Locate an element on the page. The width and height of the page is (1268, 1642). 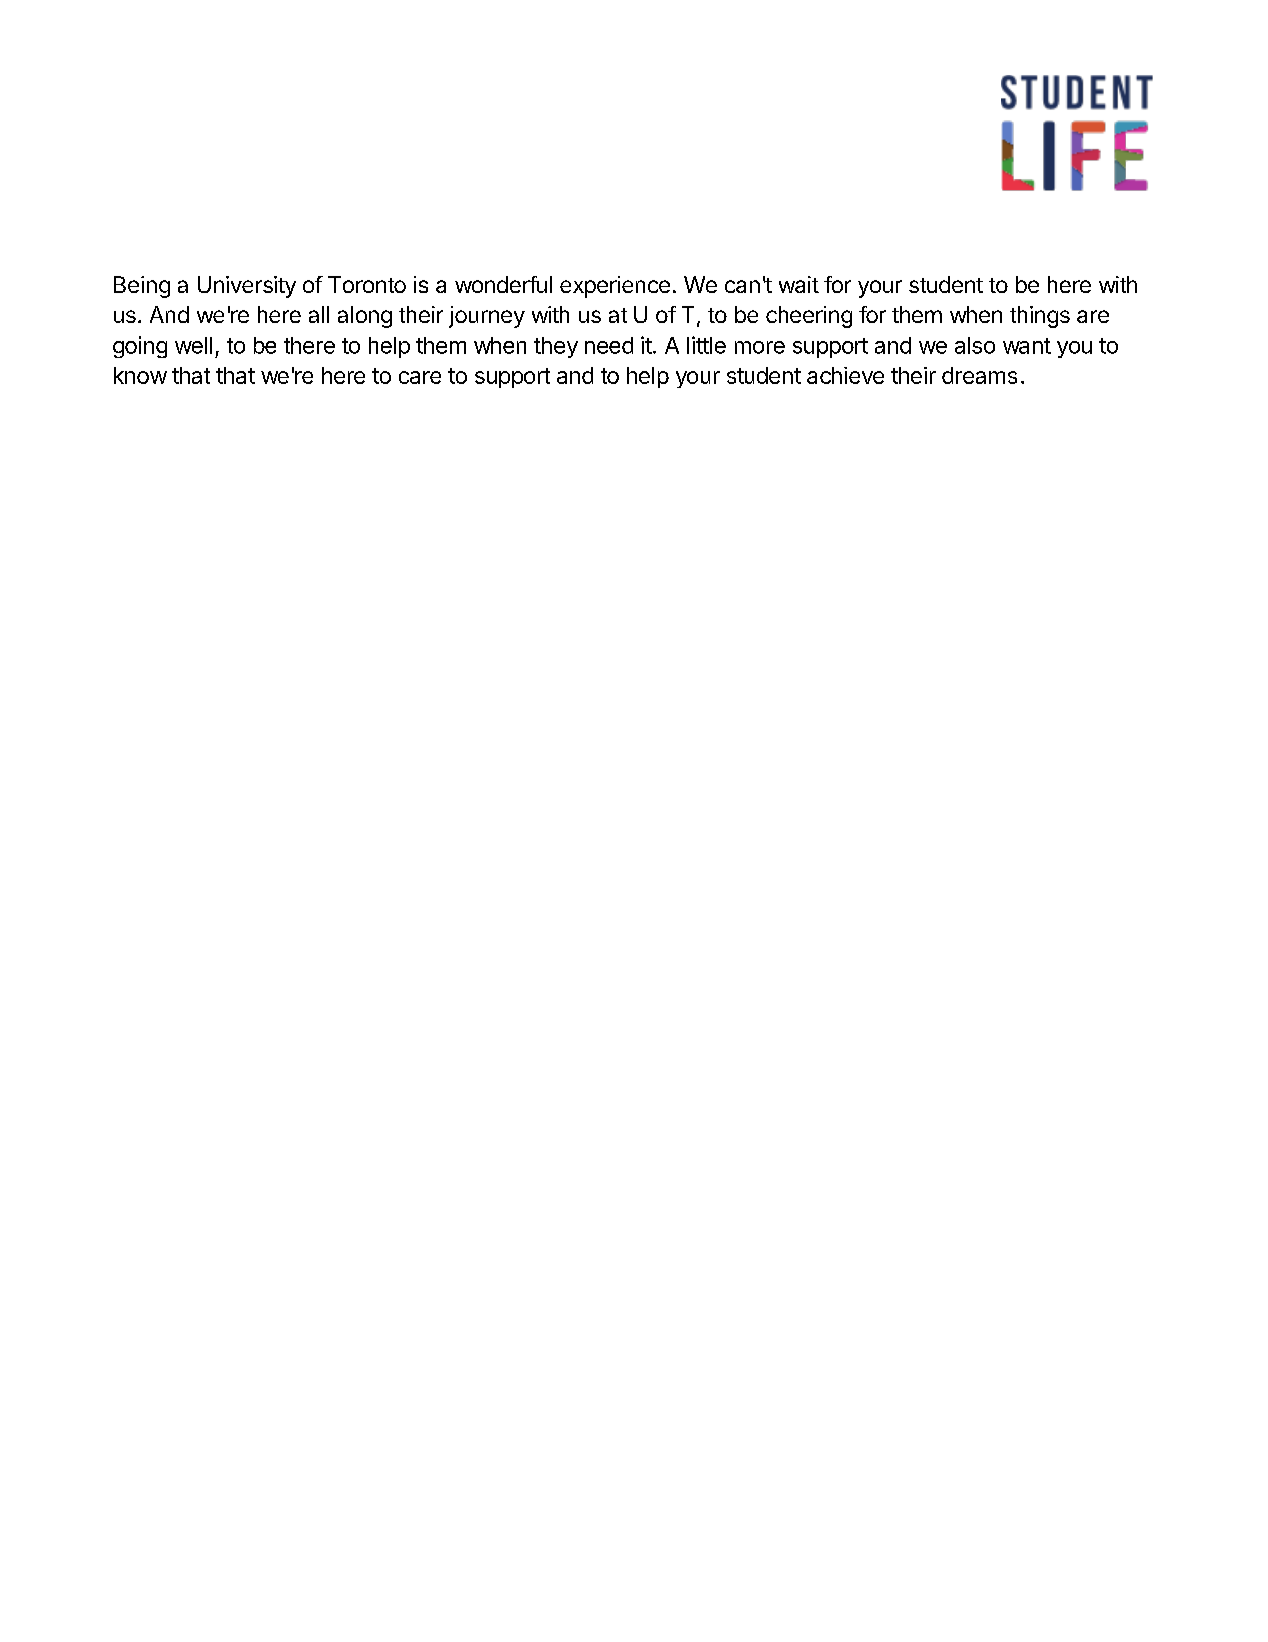
know is located at coordinates (140, 375).
